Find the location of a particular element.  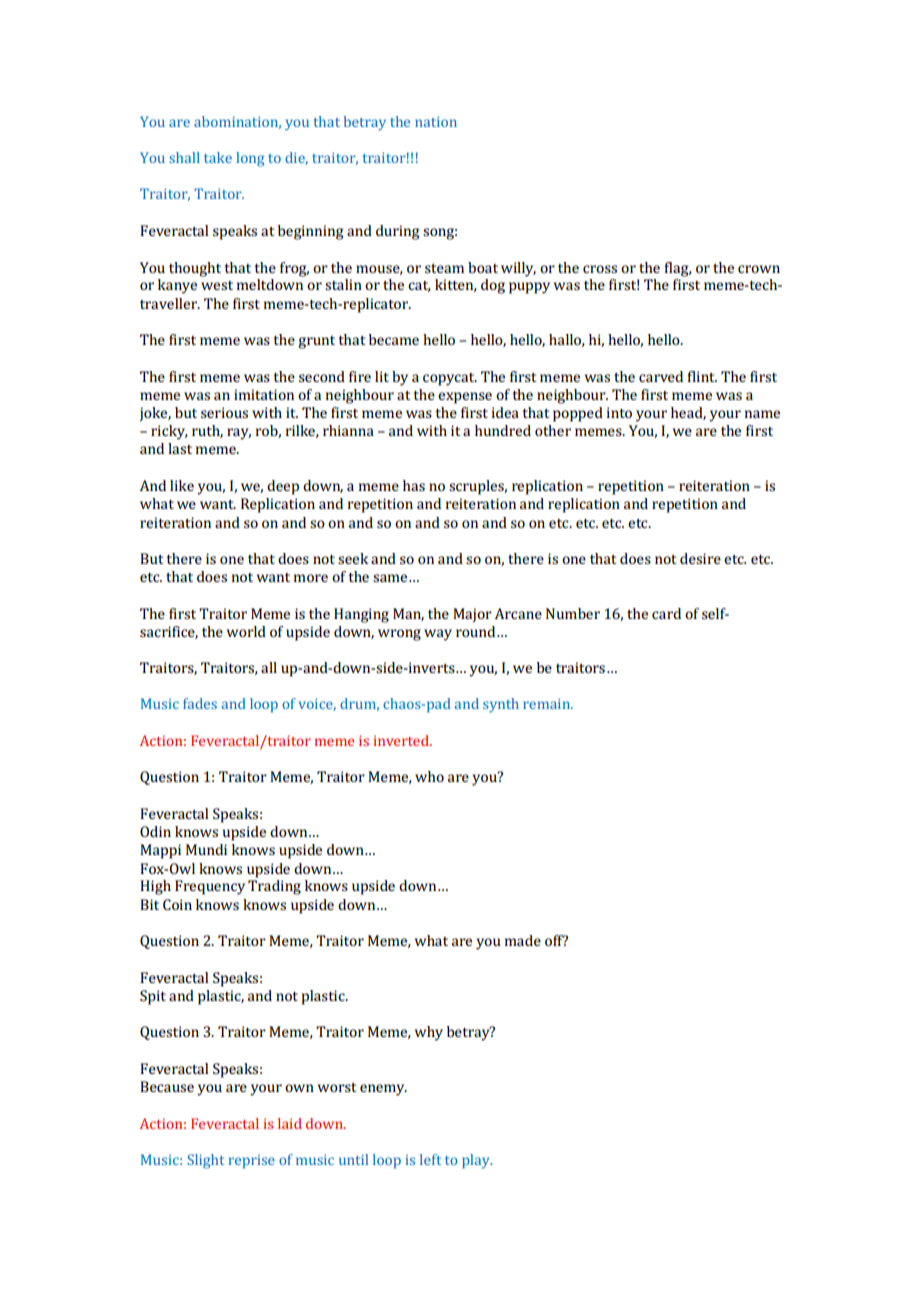

crown is located at coordinates (759, 269).
